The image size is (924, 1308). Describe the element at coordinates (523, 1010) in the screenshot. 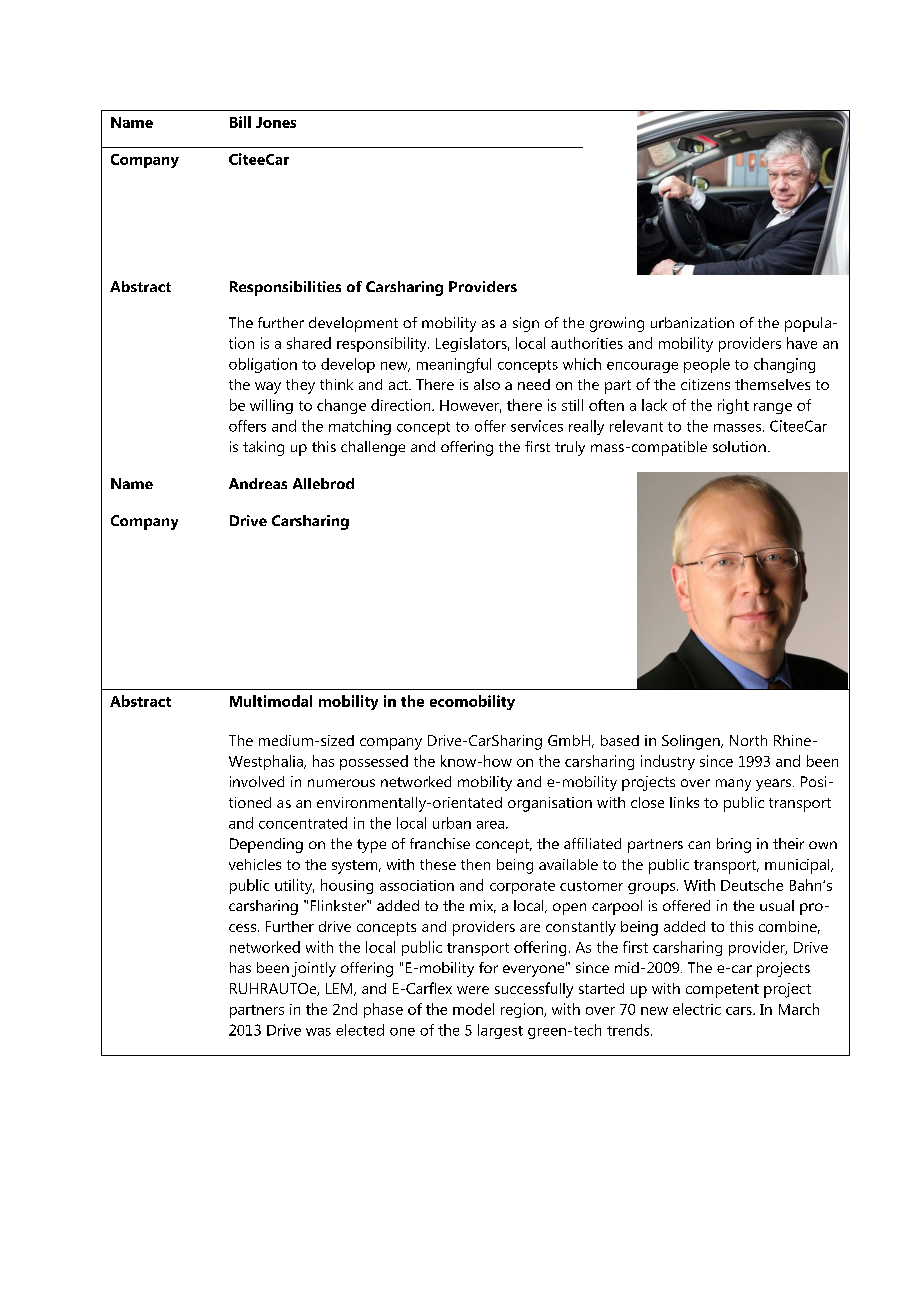

I see `region` at that location.
